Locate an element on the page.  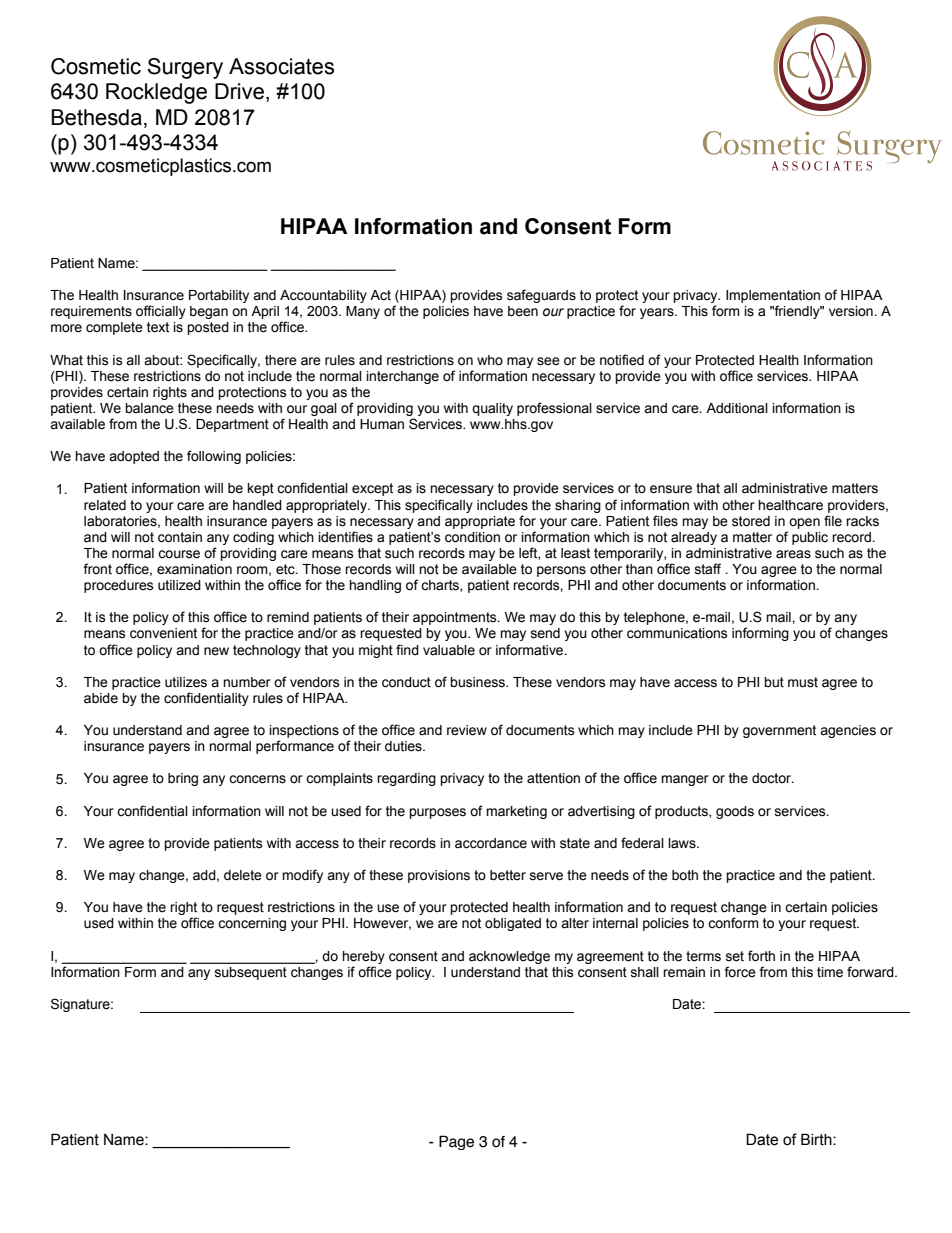
Implementation is located at coordinates (773, 296).
